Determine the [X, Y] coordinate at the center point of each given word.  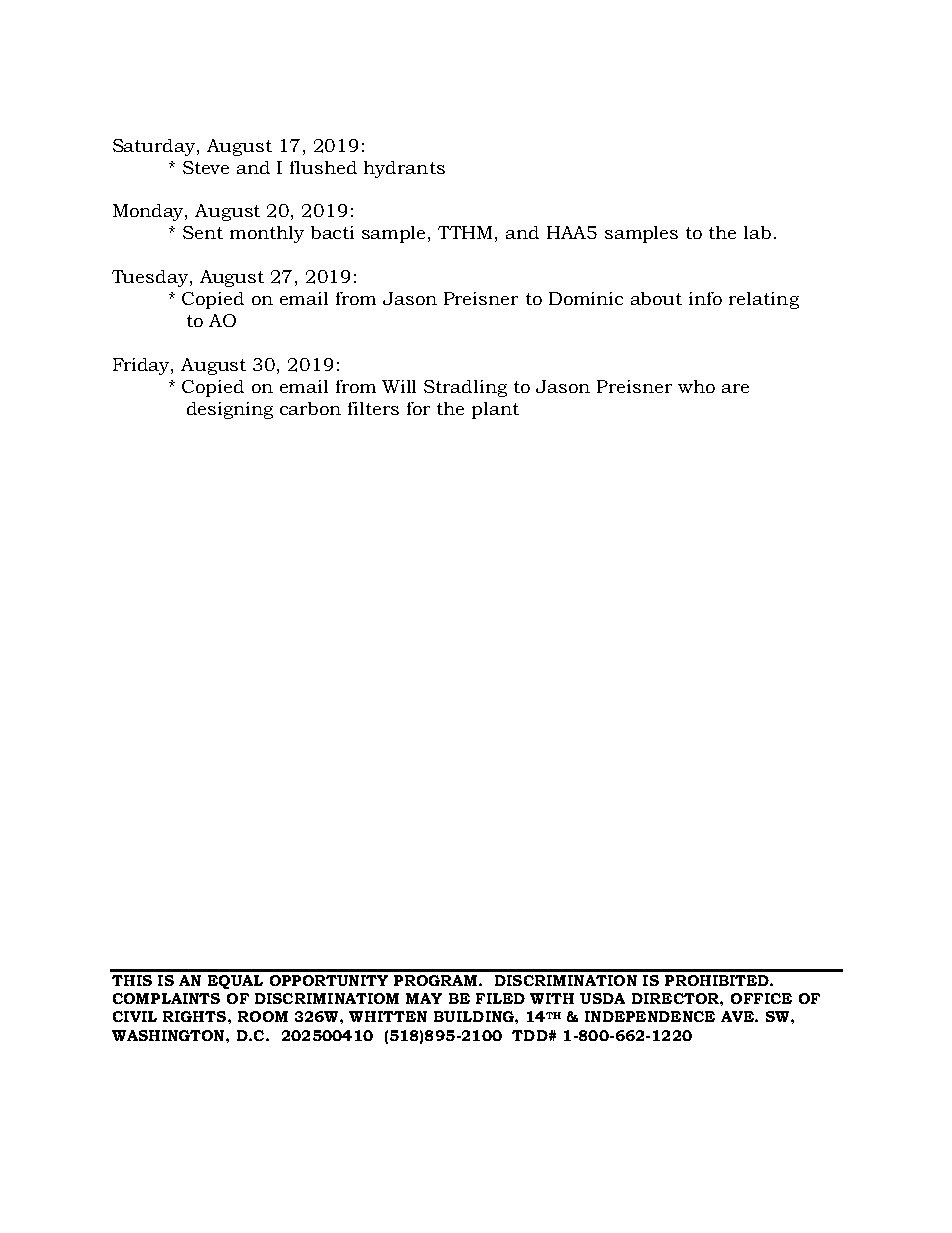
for [418, 408]
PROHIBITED [718, 980]
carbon [310, 408]
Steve [206, 167]
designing [230, 410]
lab [757, 232]
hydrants [404, 169]
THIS [132, 980]
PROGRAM [437, 980]
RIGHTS [196, 1016]
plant [495, 410]
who [696, 386]
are [735, 388]
